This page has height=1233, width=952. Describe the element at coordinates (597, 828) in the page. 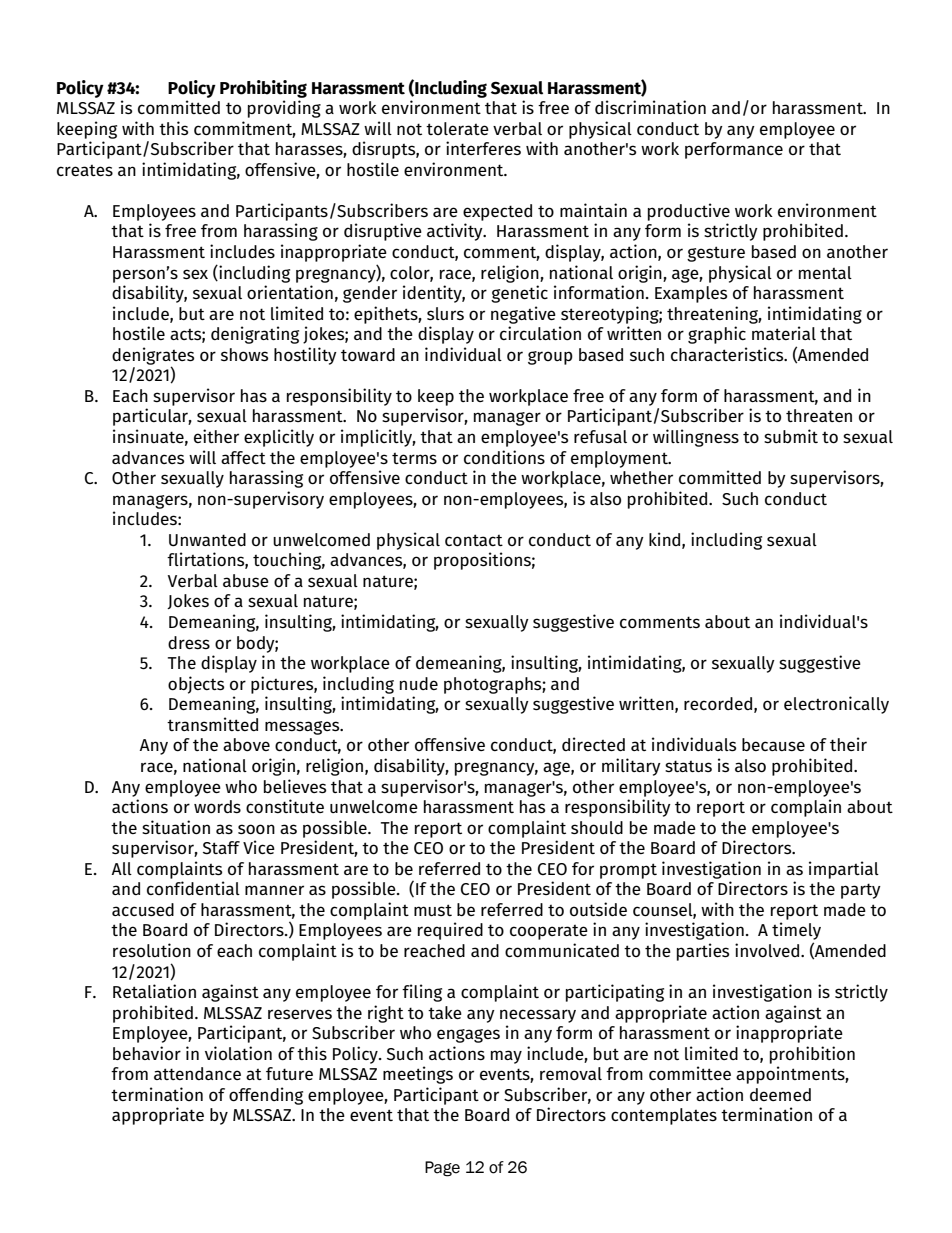

I see `should` at that location.
